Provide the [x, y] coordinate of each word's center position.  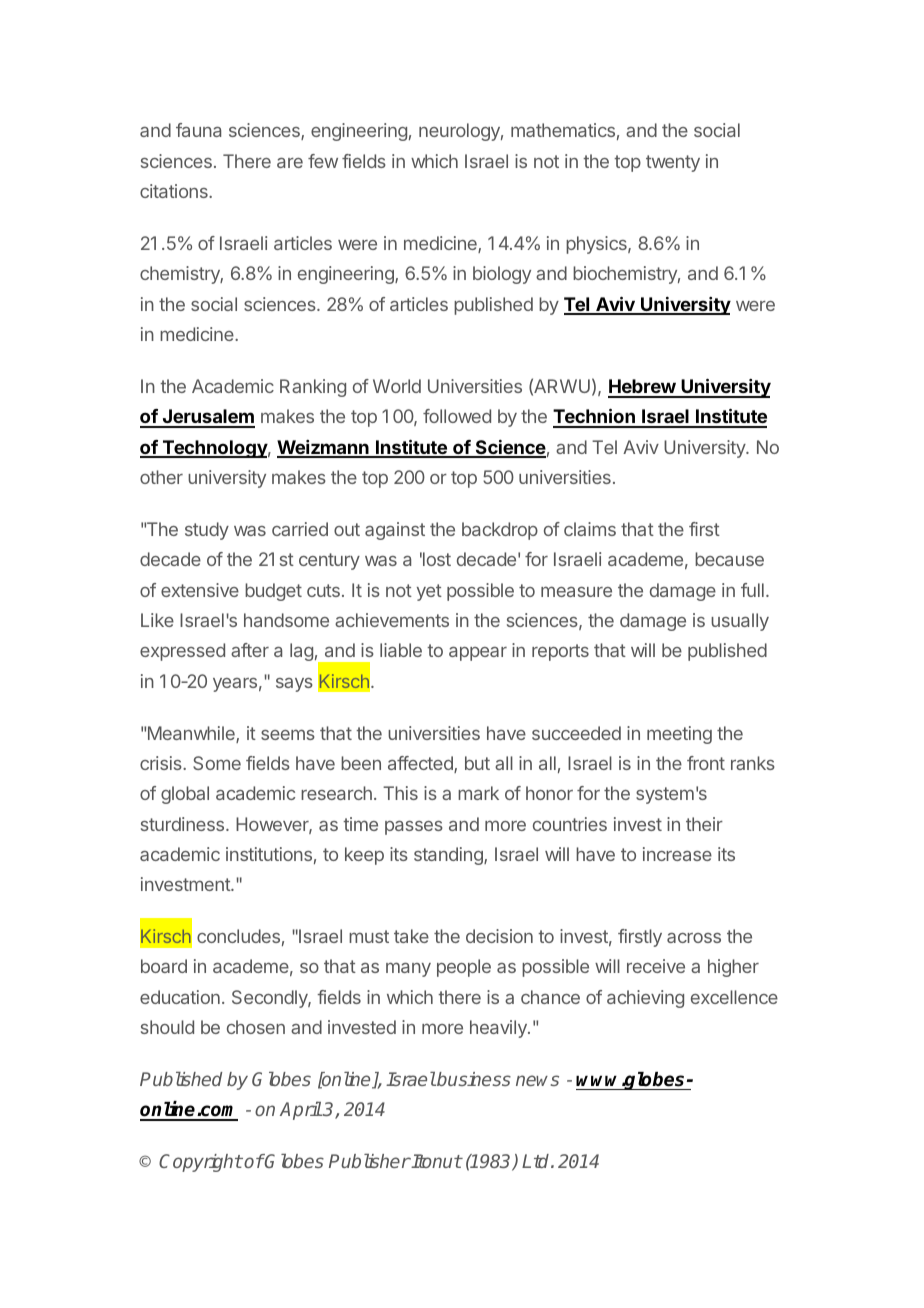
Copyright [200, 1163]
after [250, 650]
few [323, 161]
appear [478, 654]
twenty [673, 163]
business [473, 1079]
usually [740, 622]
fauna [198, 130]
